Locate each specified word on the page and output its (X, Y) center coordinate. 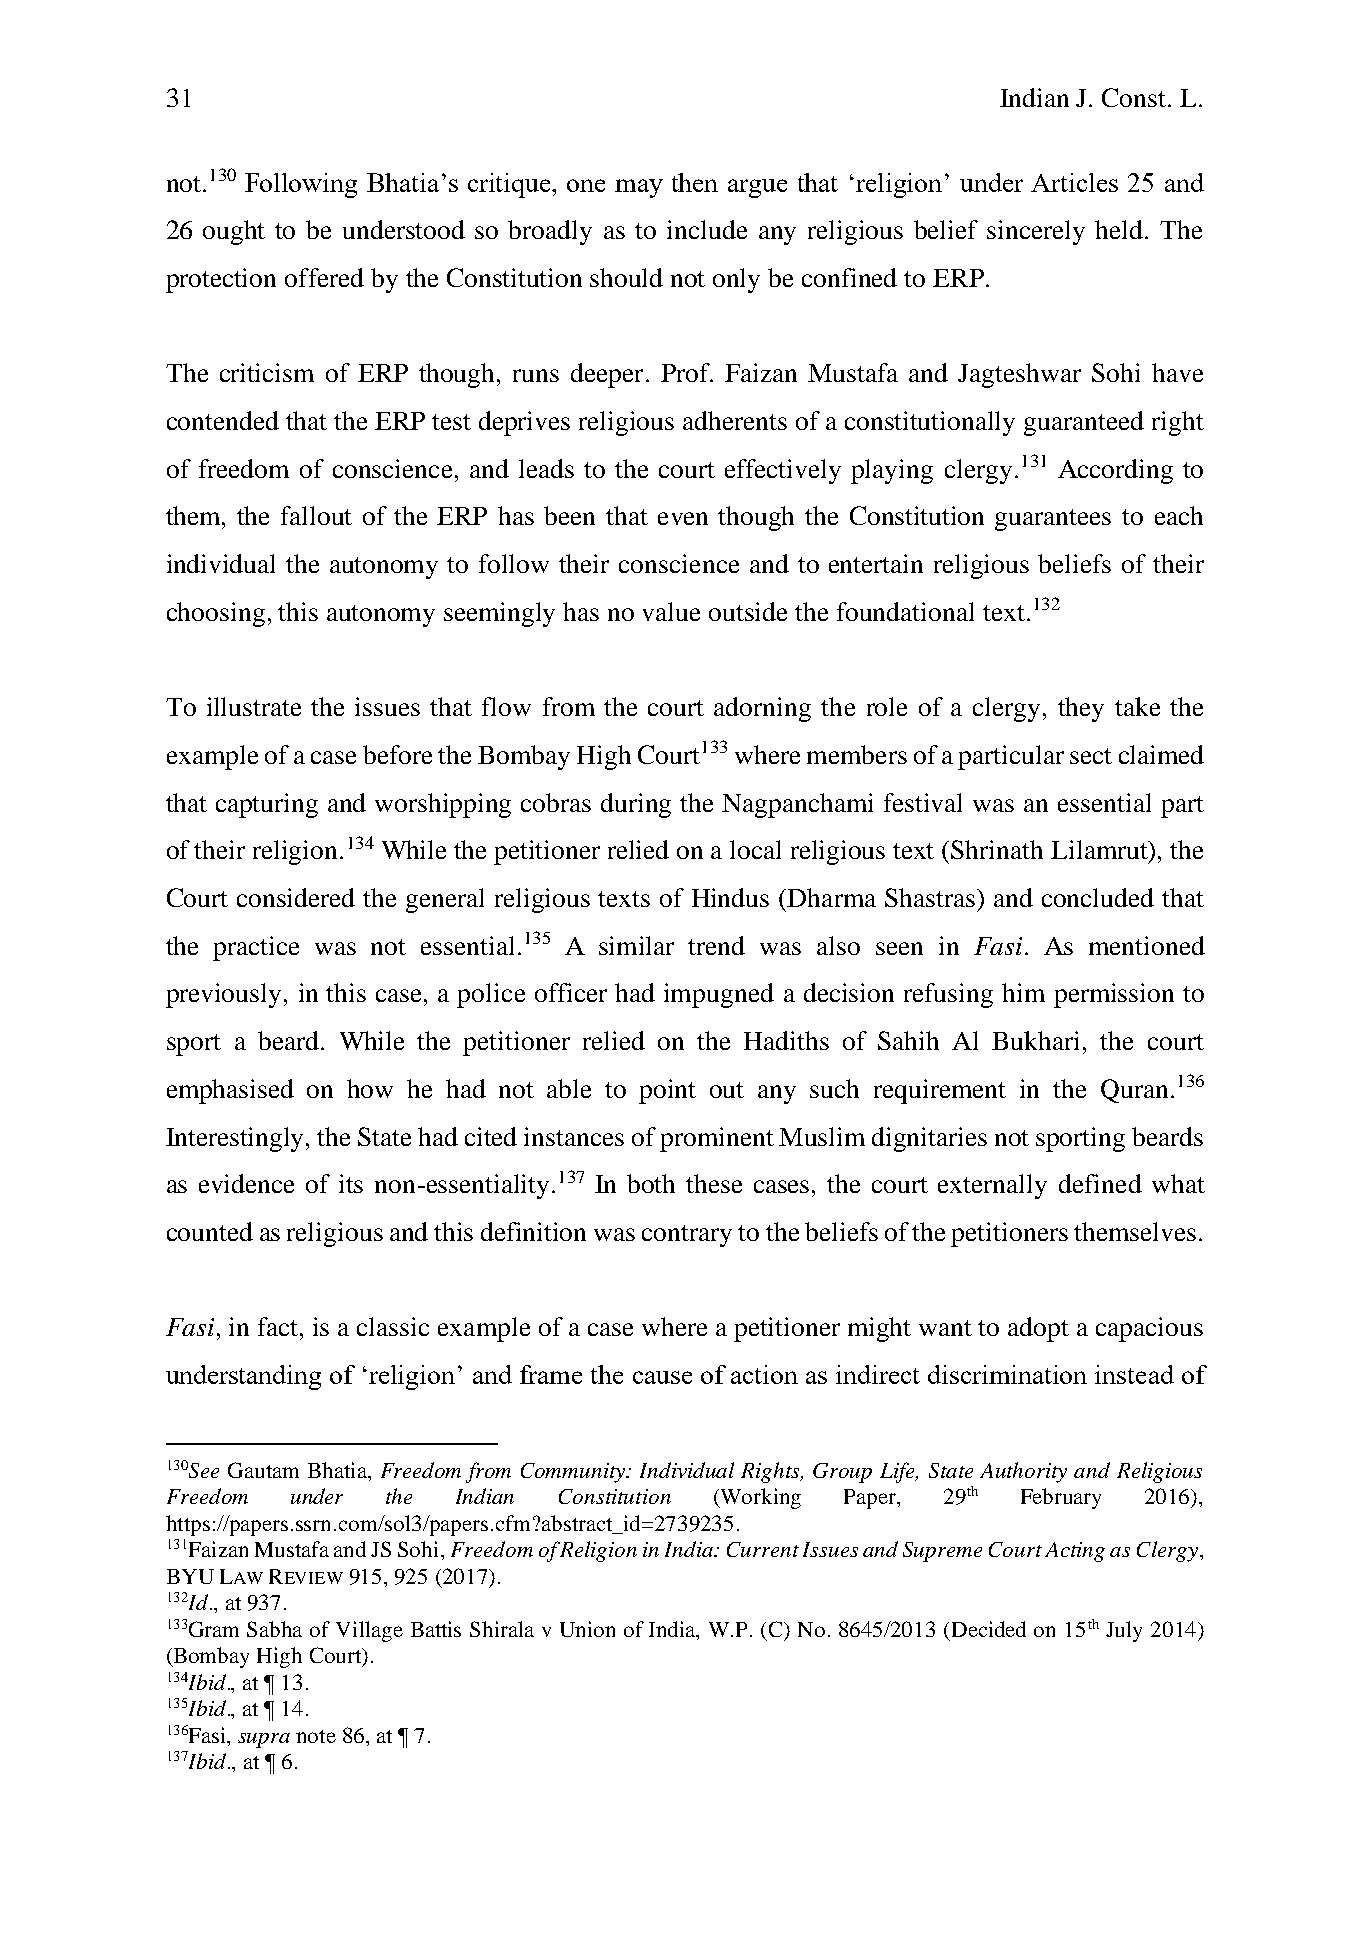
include (707, 229)
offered (324, 277)
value (671, 611)
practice (256, 948)
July (1124, 1631)
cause (662, 1377)
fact (279, 1326)
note (316, 1736)
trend (716, 945)
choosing (216, 614)
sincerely (1036, 232)
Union (587, 1629)
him (1023, 992)
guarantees (1053, 520)
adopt (1038, 1329)
